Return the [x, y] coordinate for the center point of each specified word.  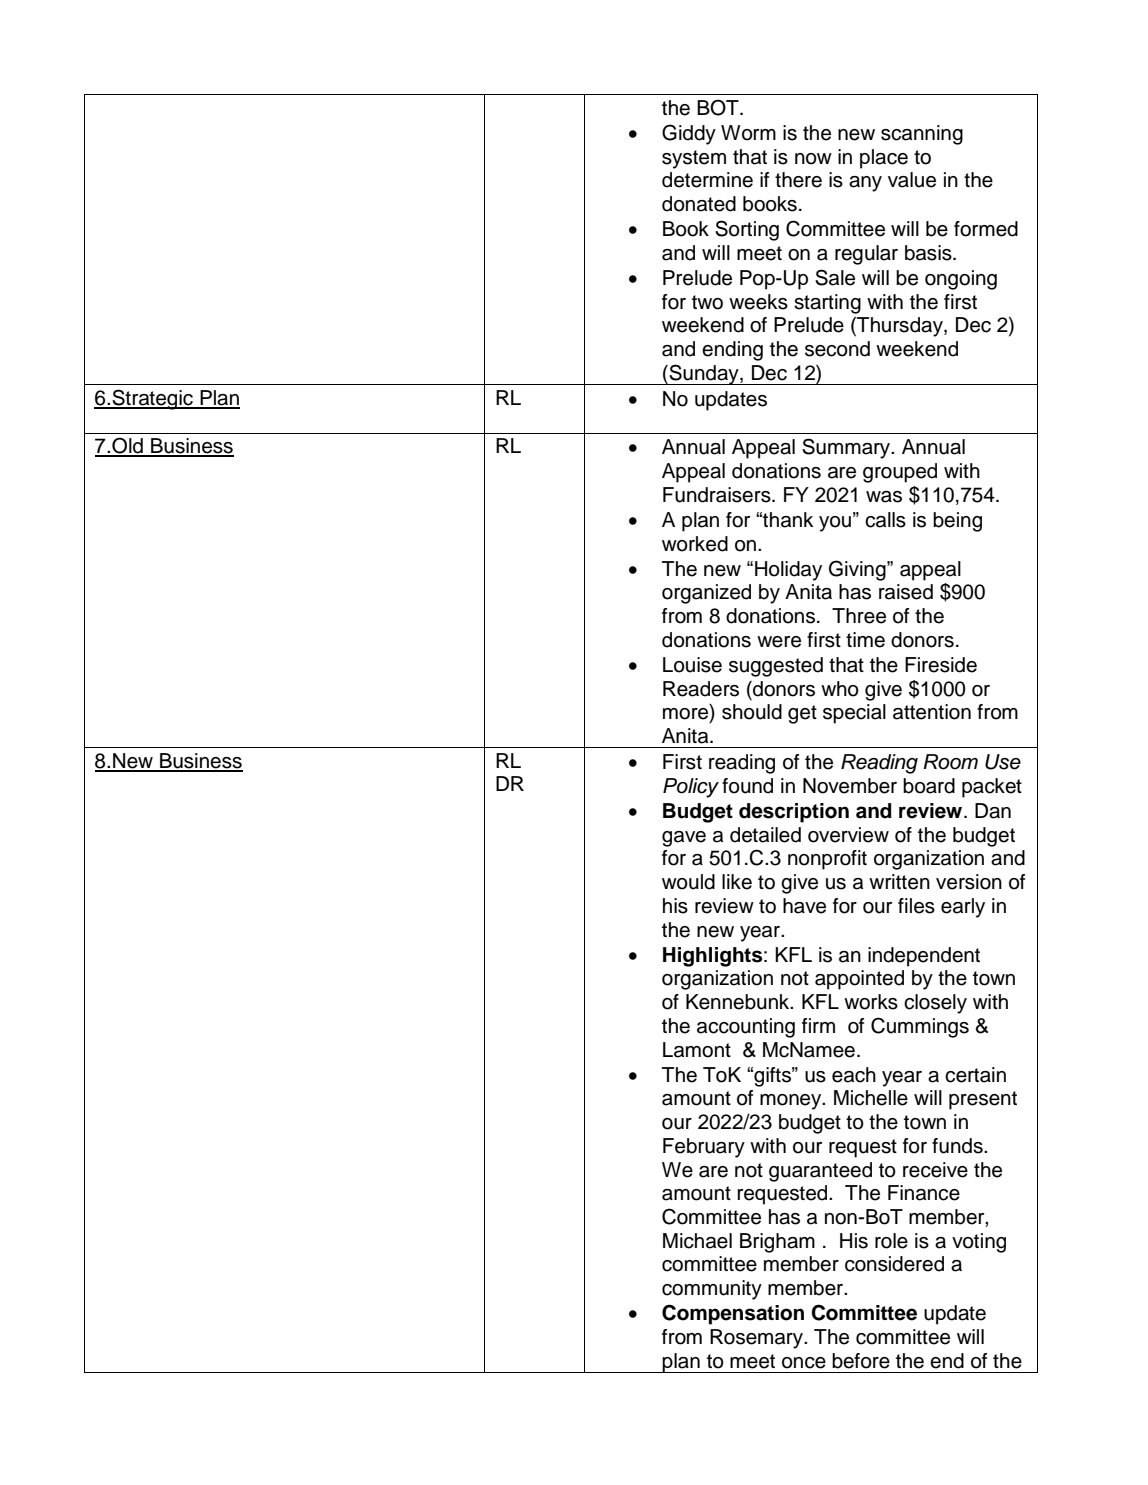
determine [707, 180]
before [861, 1361]
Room [950, 762]
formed [986, 229]
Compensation [733, 1314]
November [850, 786]
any [865, 184]
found [747, 786]
